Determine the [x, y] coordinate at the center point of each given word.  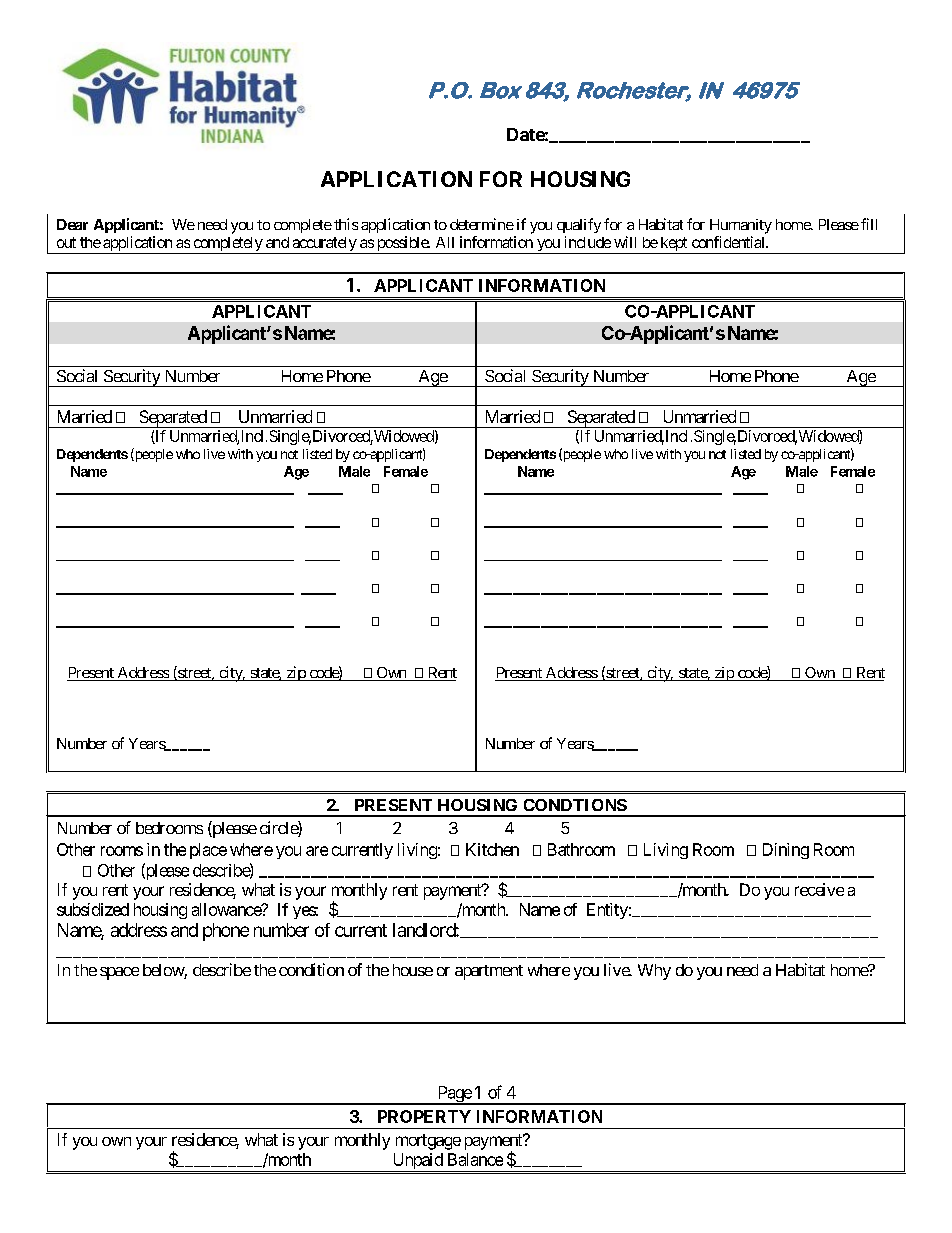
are [317, 851]
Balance [475, 1159]
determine [482, 224]
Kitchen [492, 849]
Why [654, 972]
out [66, 242]
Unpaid [417, 1162]
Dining [786, 851]
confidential [729, 242]
